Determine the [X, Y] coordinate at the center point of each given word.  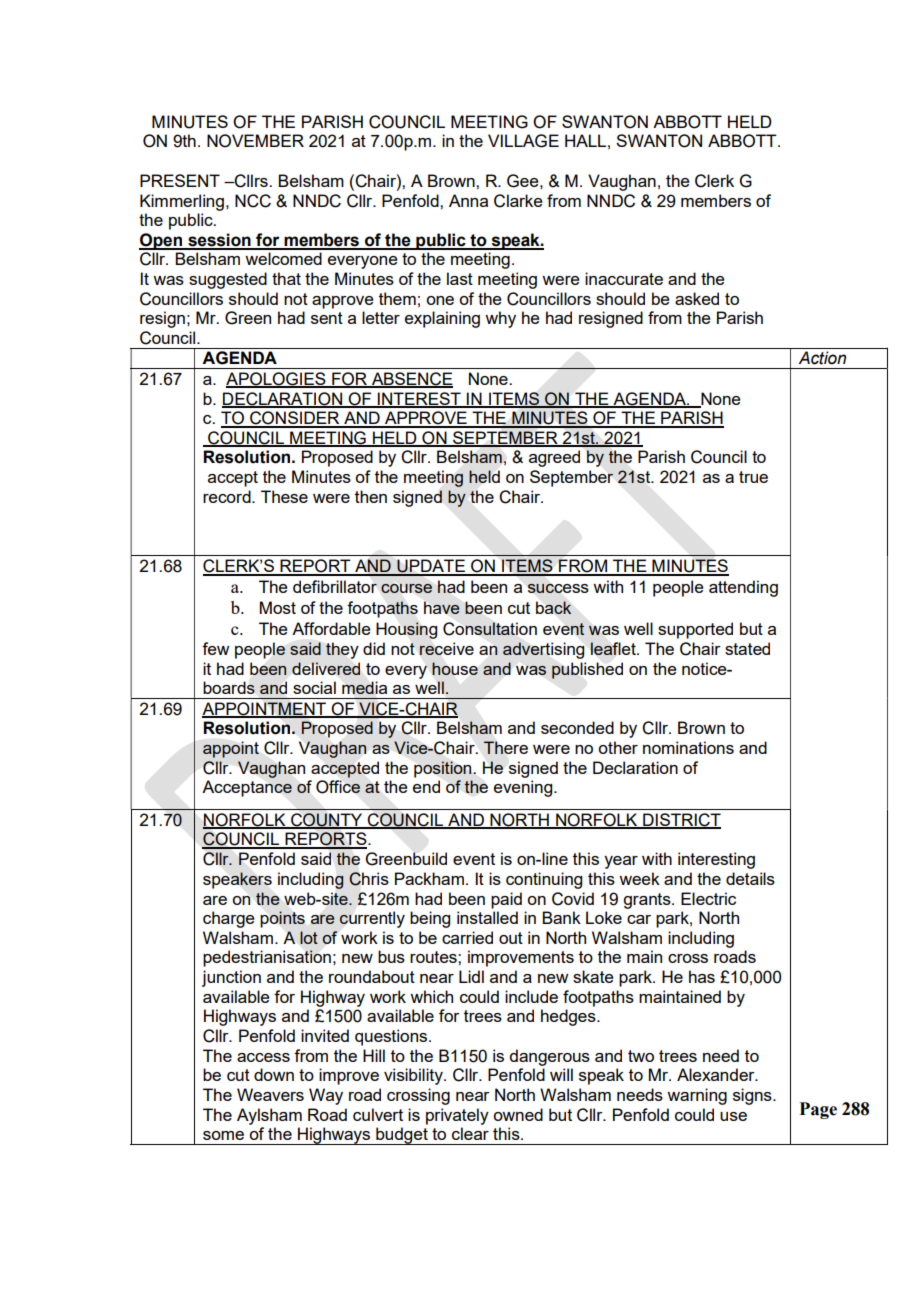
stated [747, 648]
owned [518, 1114]
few [215, 648]
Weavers [270, 1094]
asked [697, 298]
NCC [253, 201]
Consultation [490, 629]
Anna [468, 200]
